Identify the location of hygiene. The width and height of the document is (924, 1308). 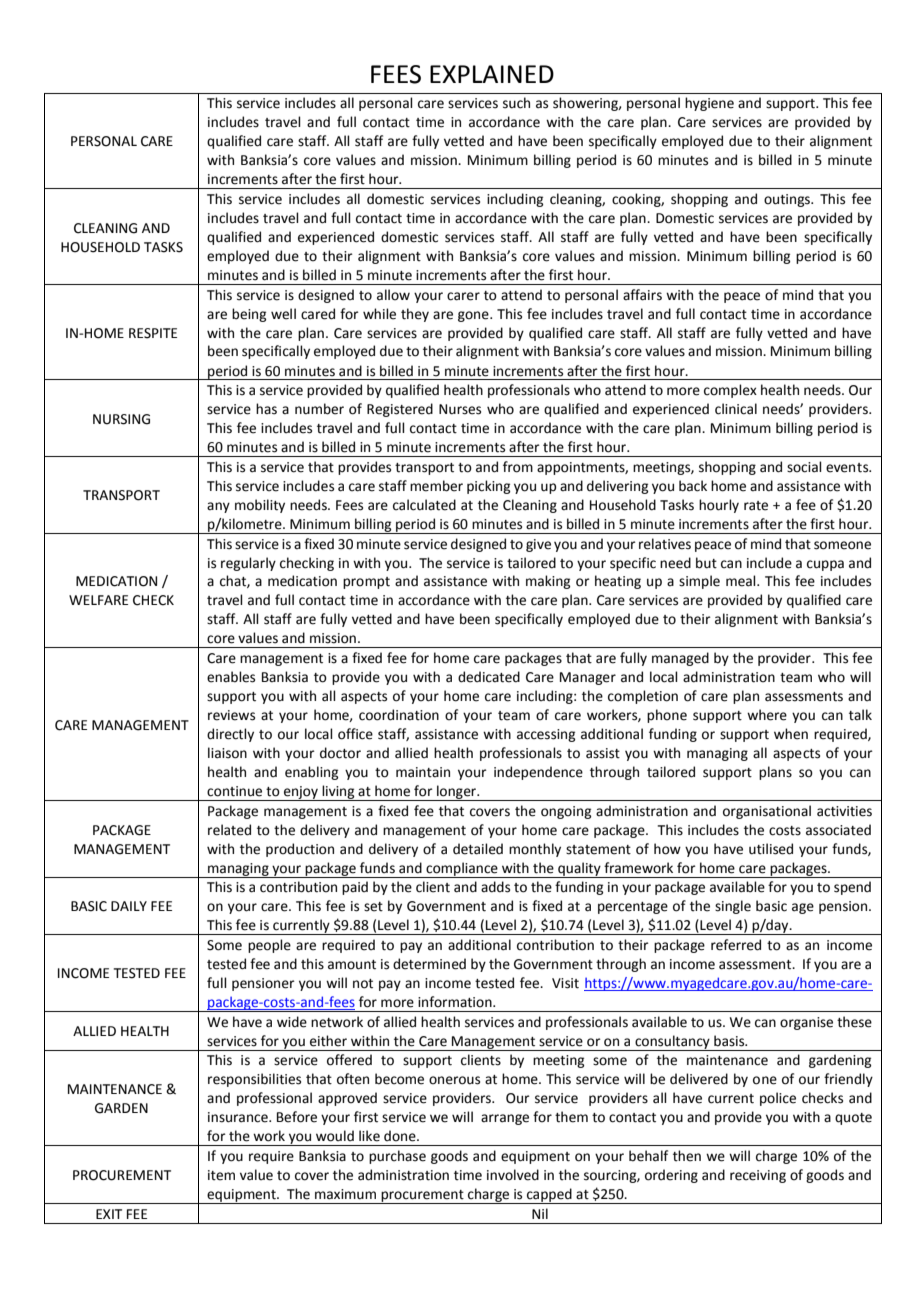
(709, 104).
